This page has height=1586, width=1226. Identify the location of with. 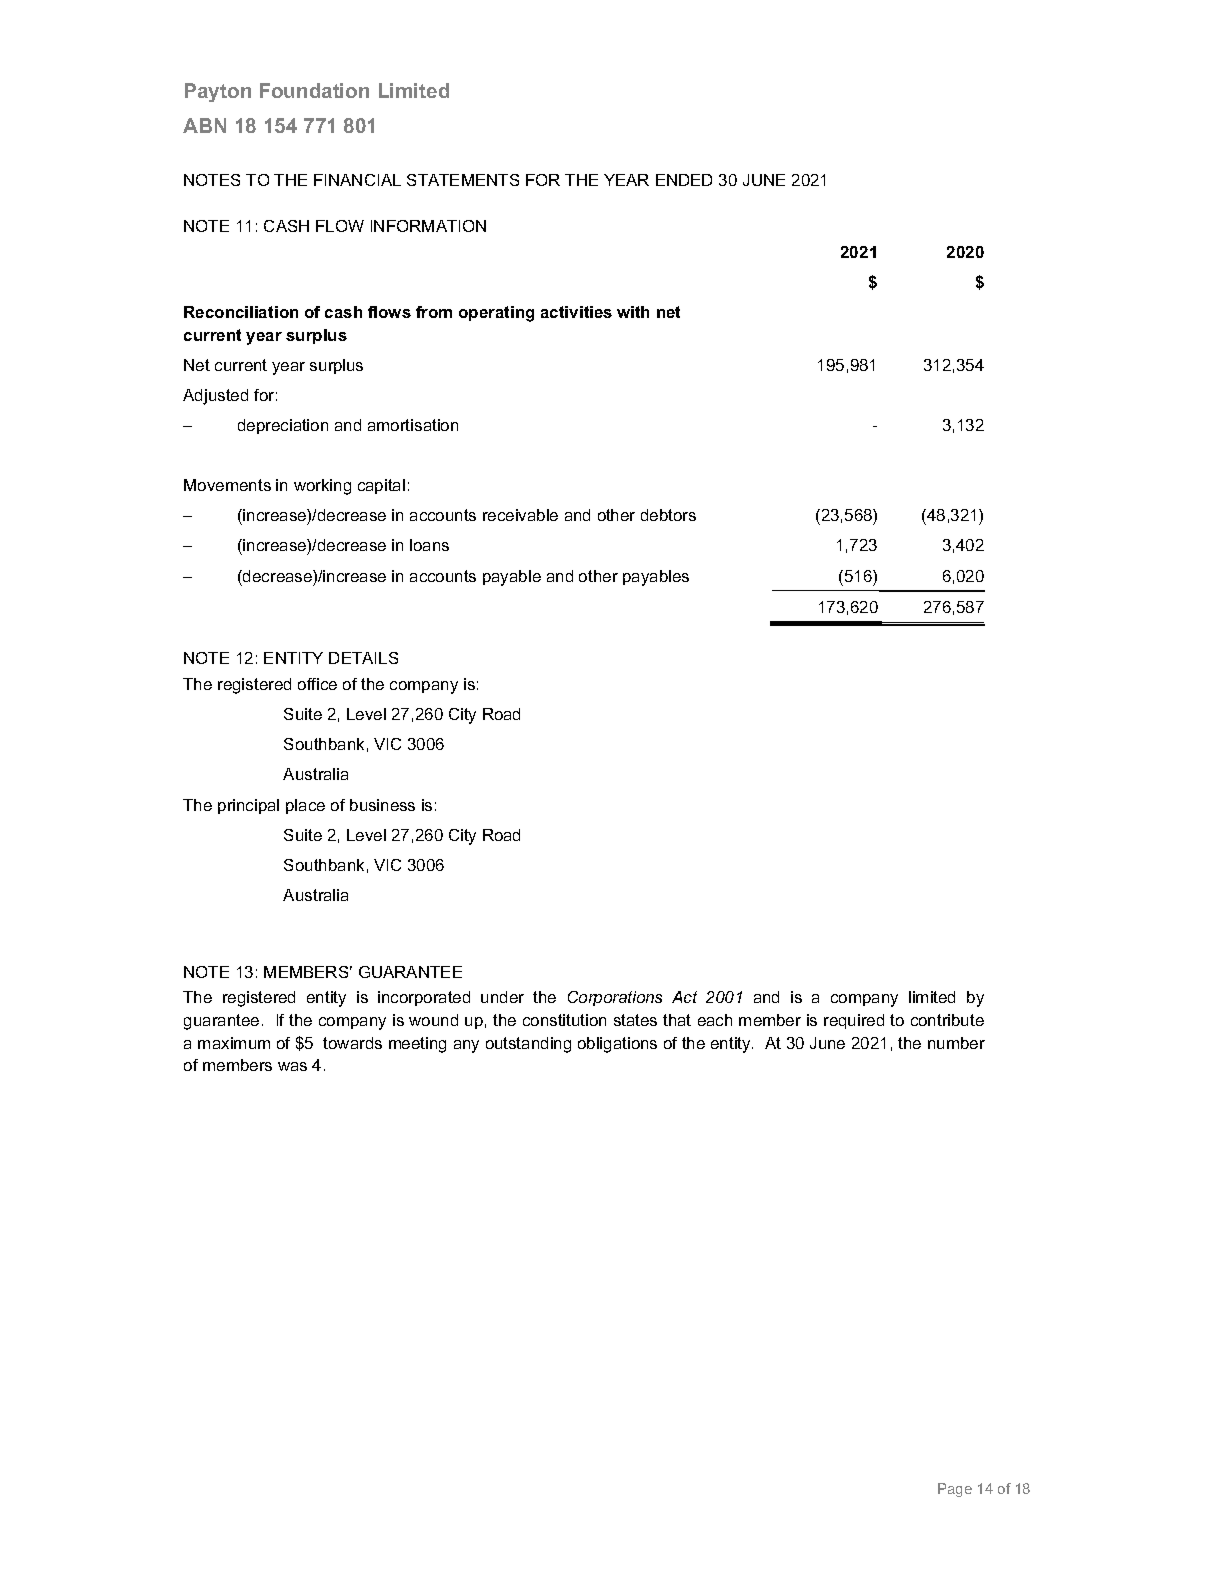
(633, 312).
